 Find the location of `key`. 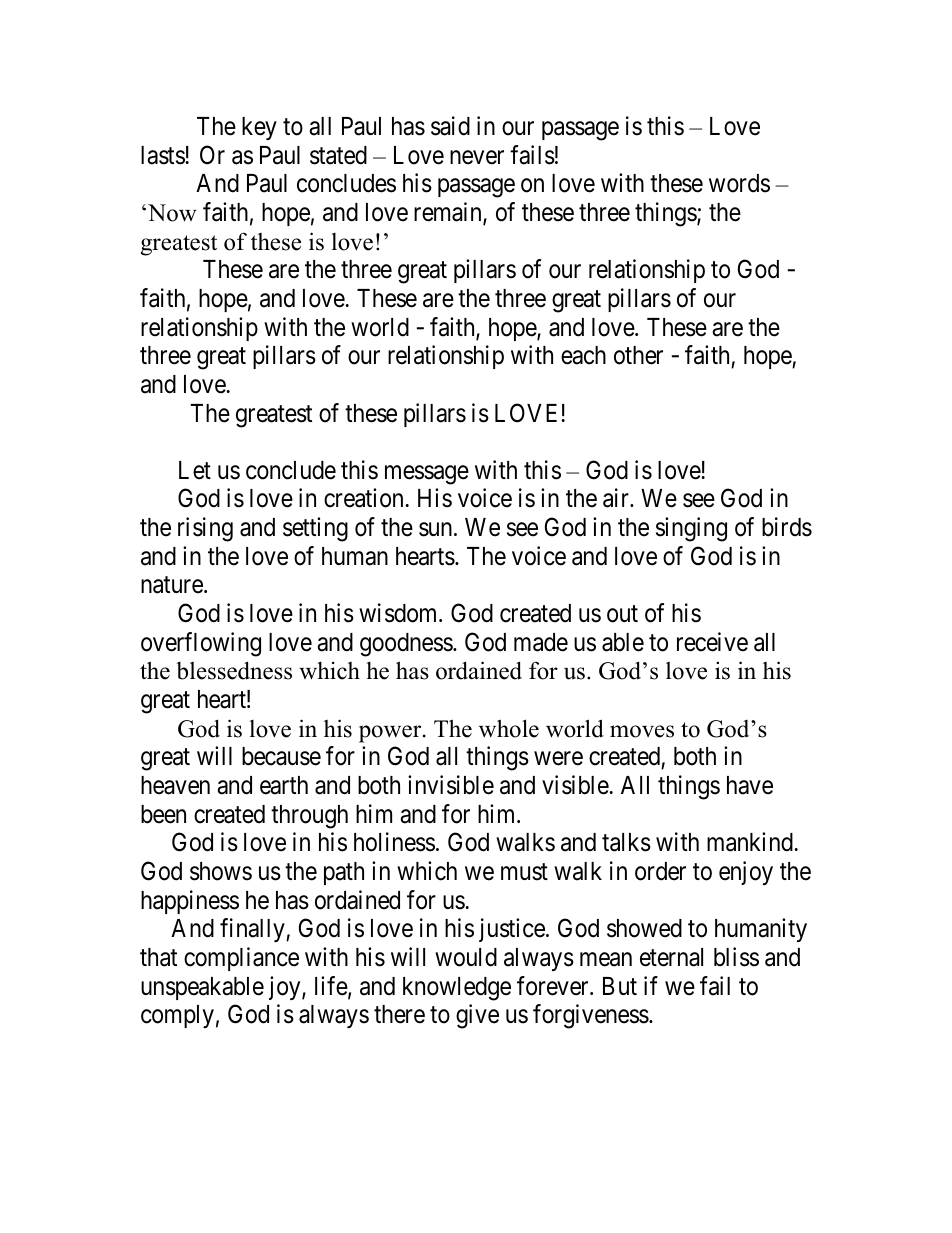

key is located at coordinates (259, 128).
